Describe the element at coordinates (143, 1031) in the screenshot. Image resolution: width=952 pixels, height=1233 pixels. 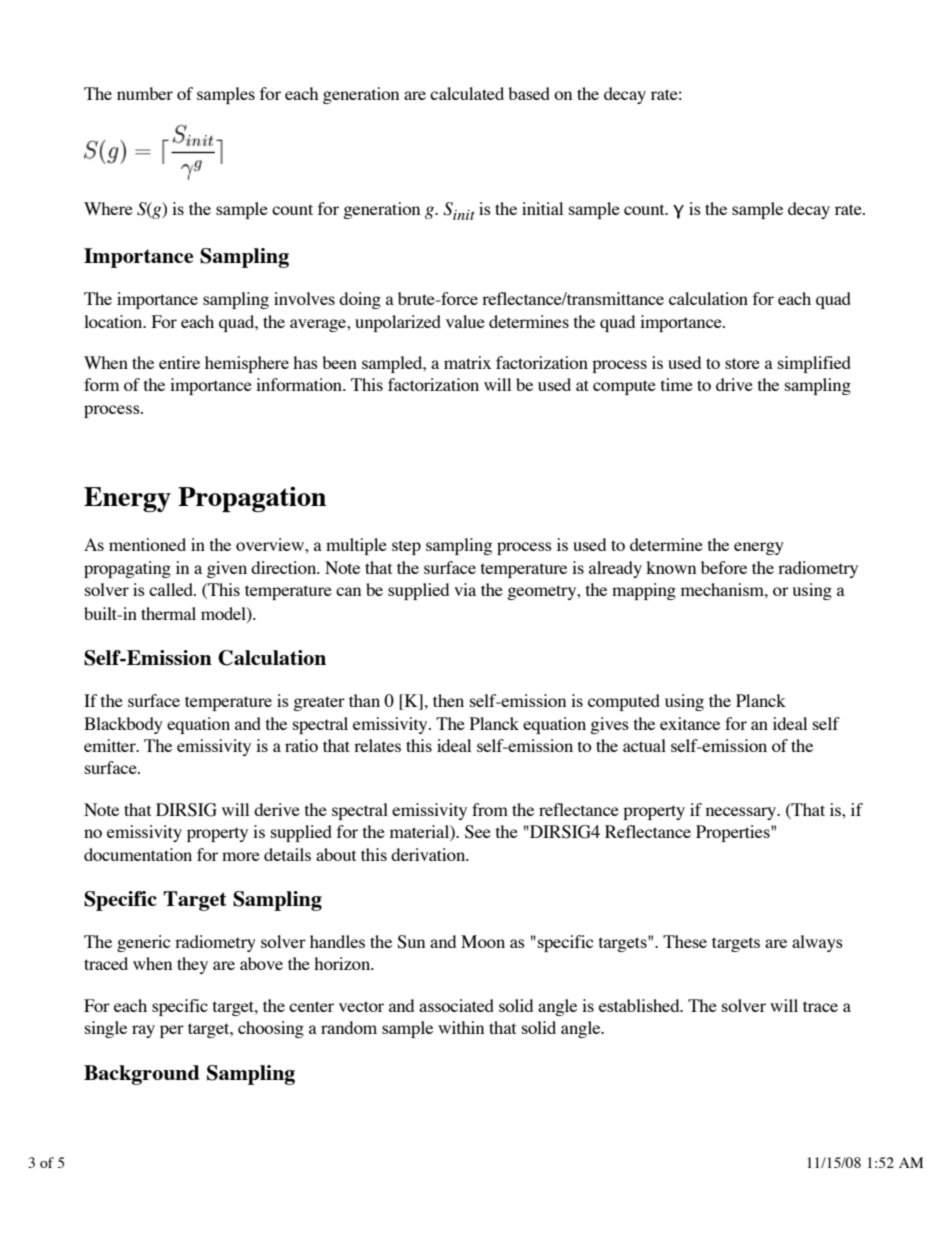
I see `ray` at that location.
